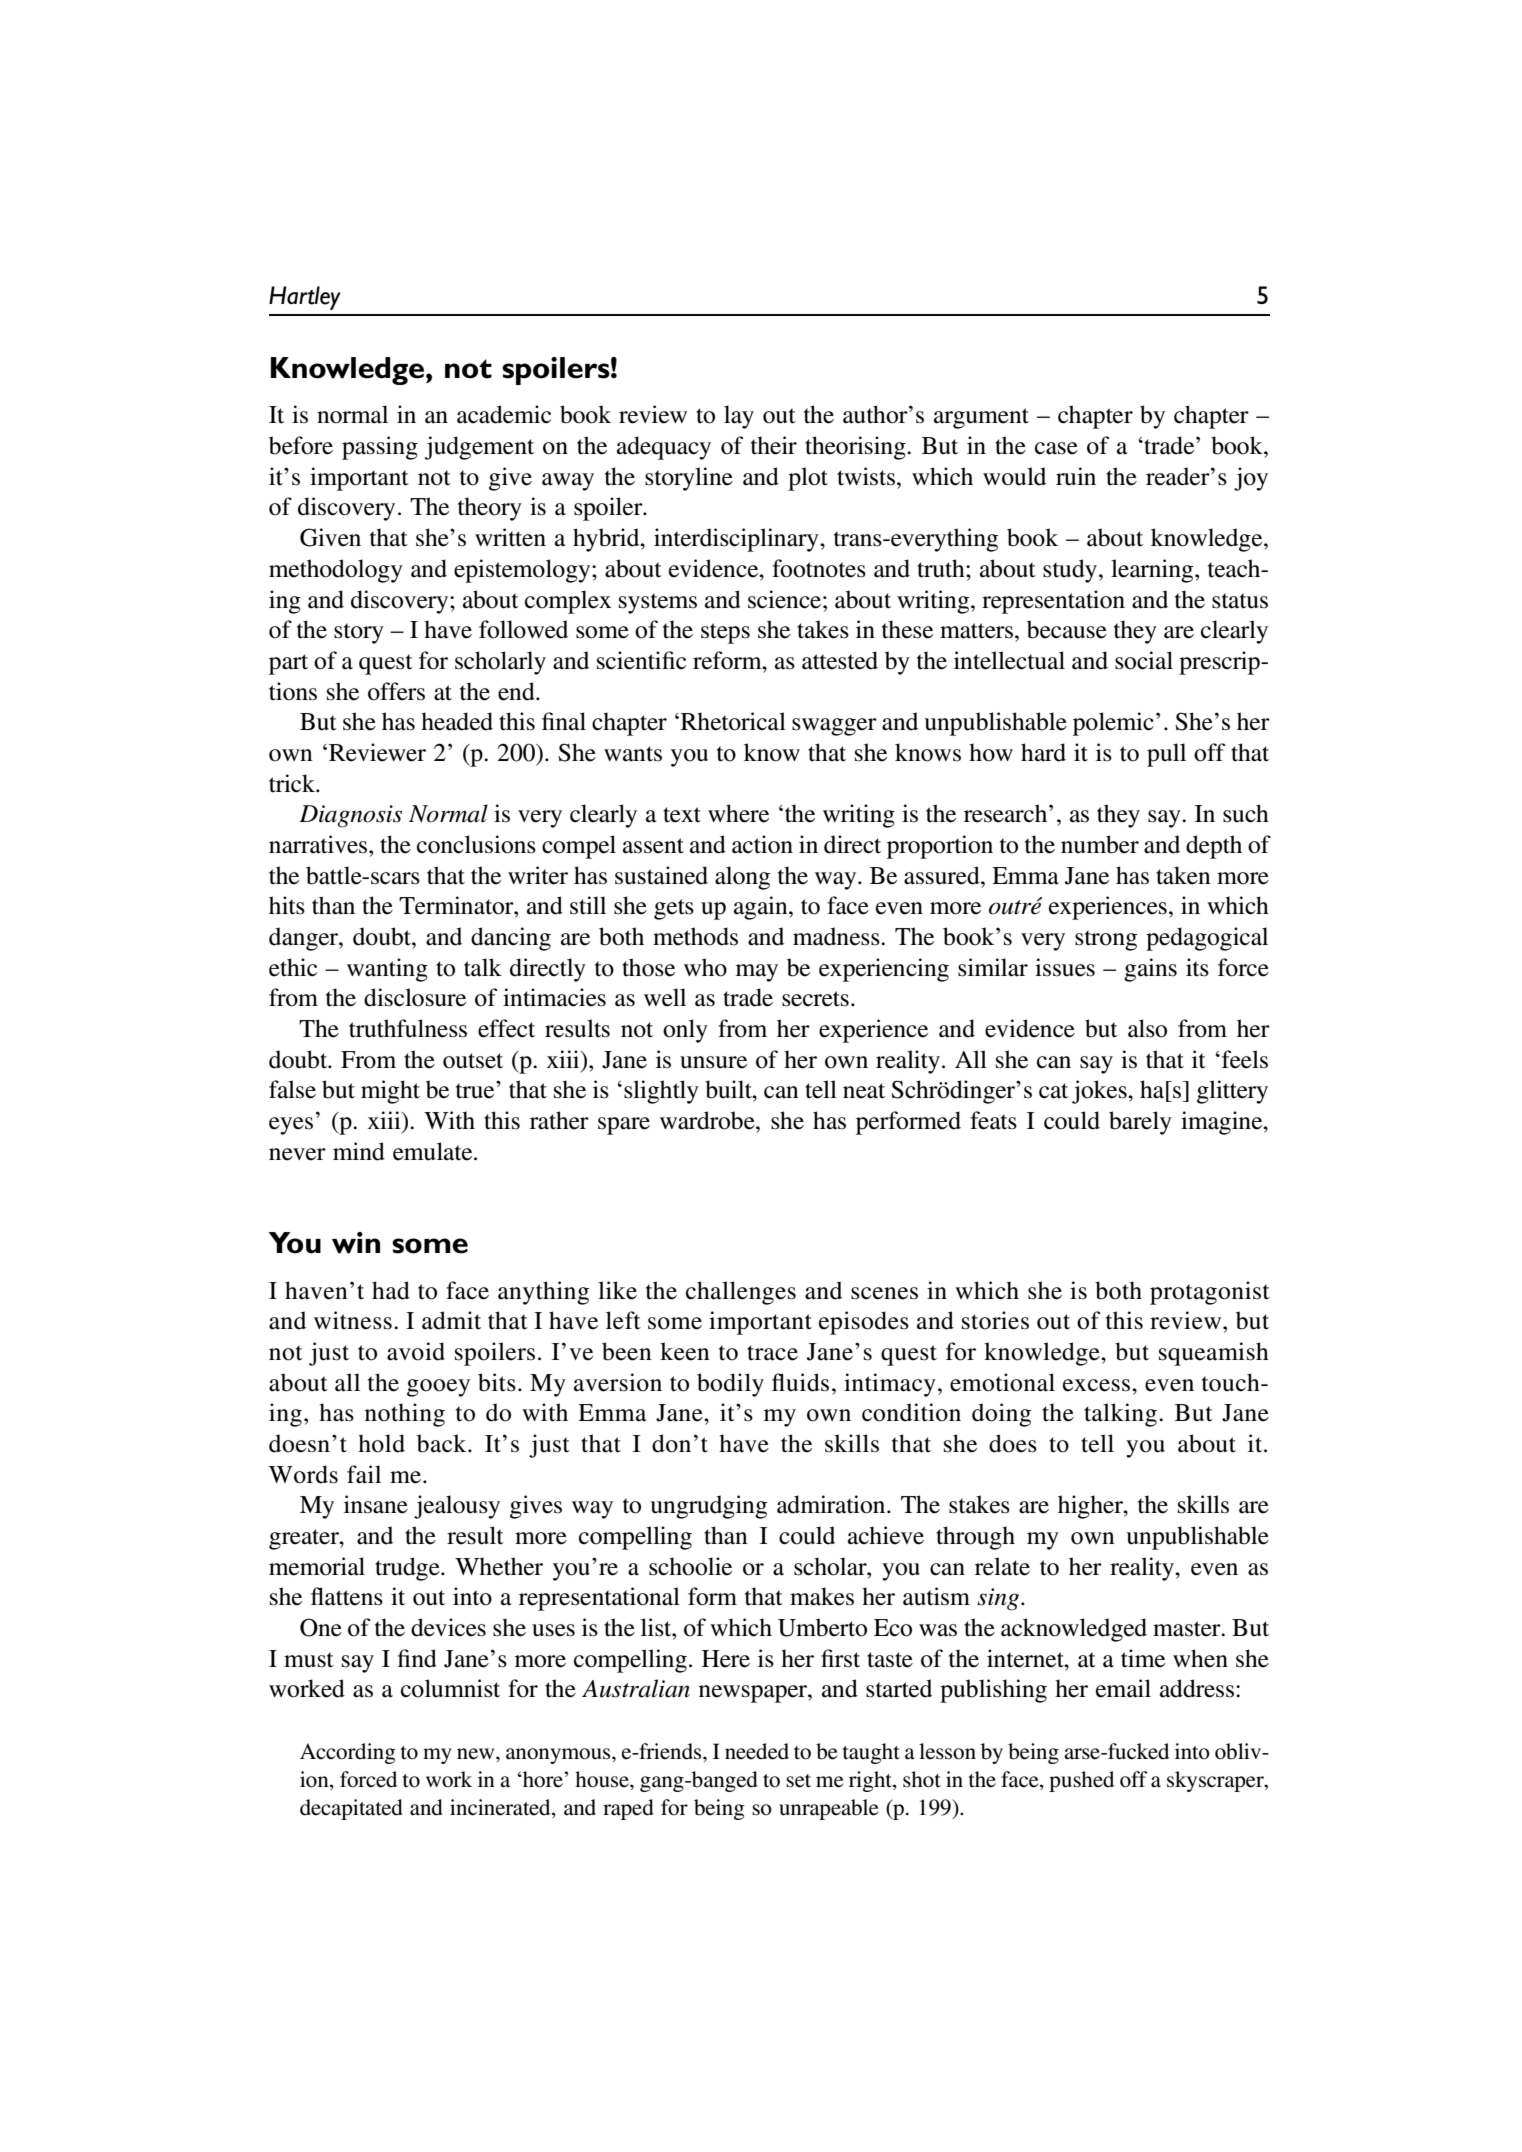  I want to click on offers, so click(396, 691).
